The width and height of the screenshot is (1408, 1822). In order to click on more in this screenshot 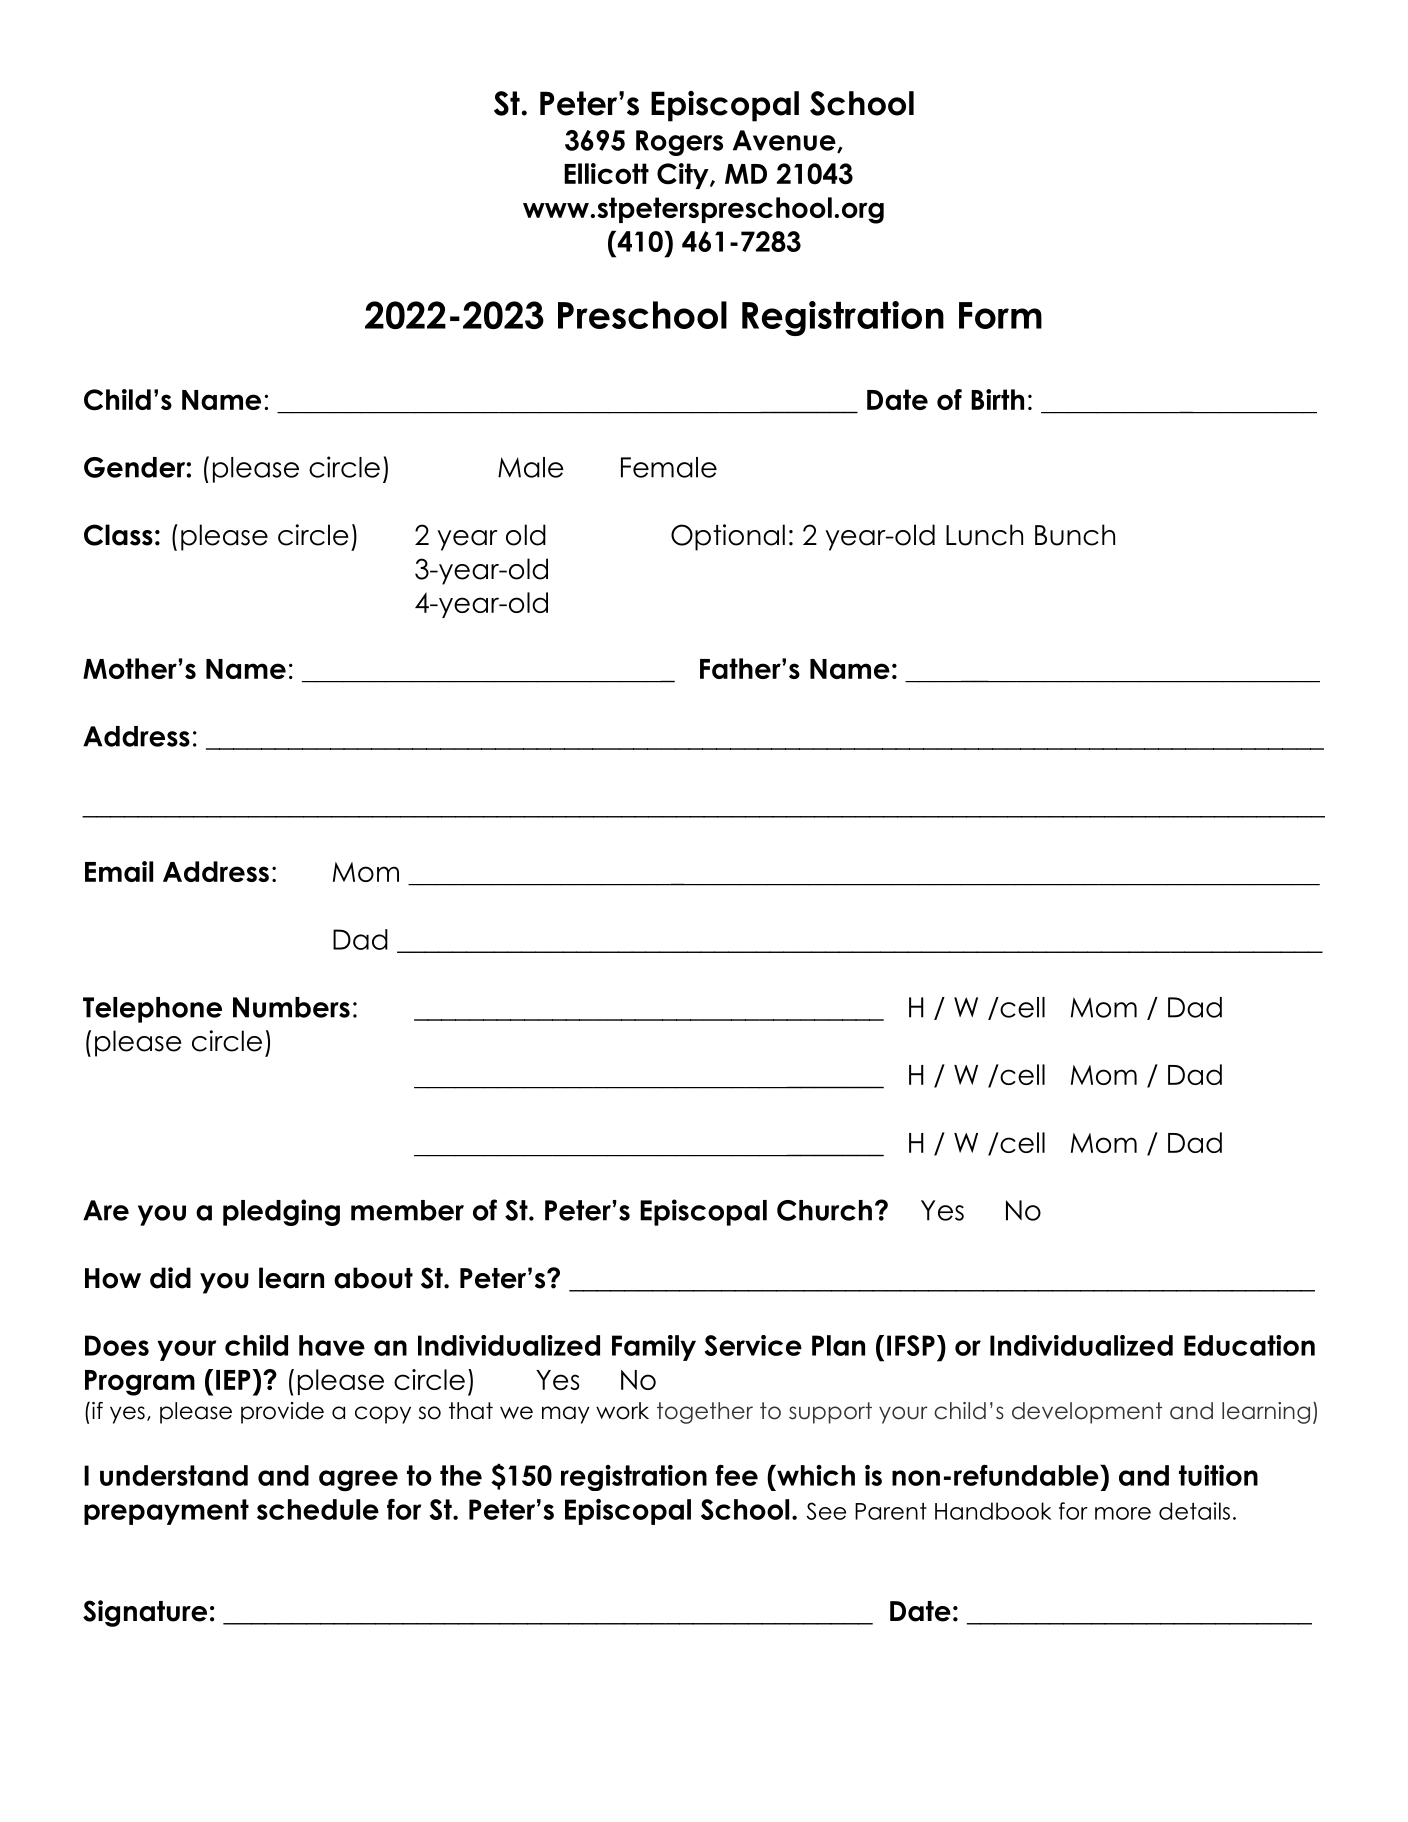, I will do `click(1123, 1513)`.
